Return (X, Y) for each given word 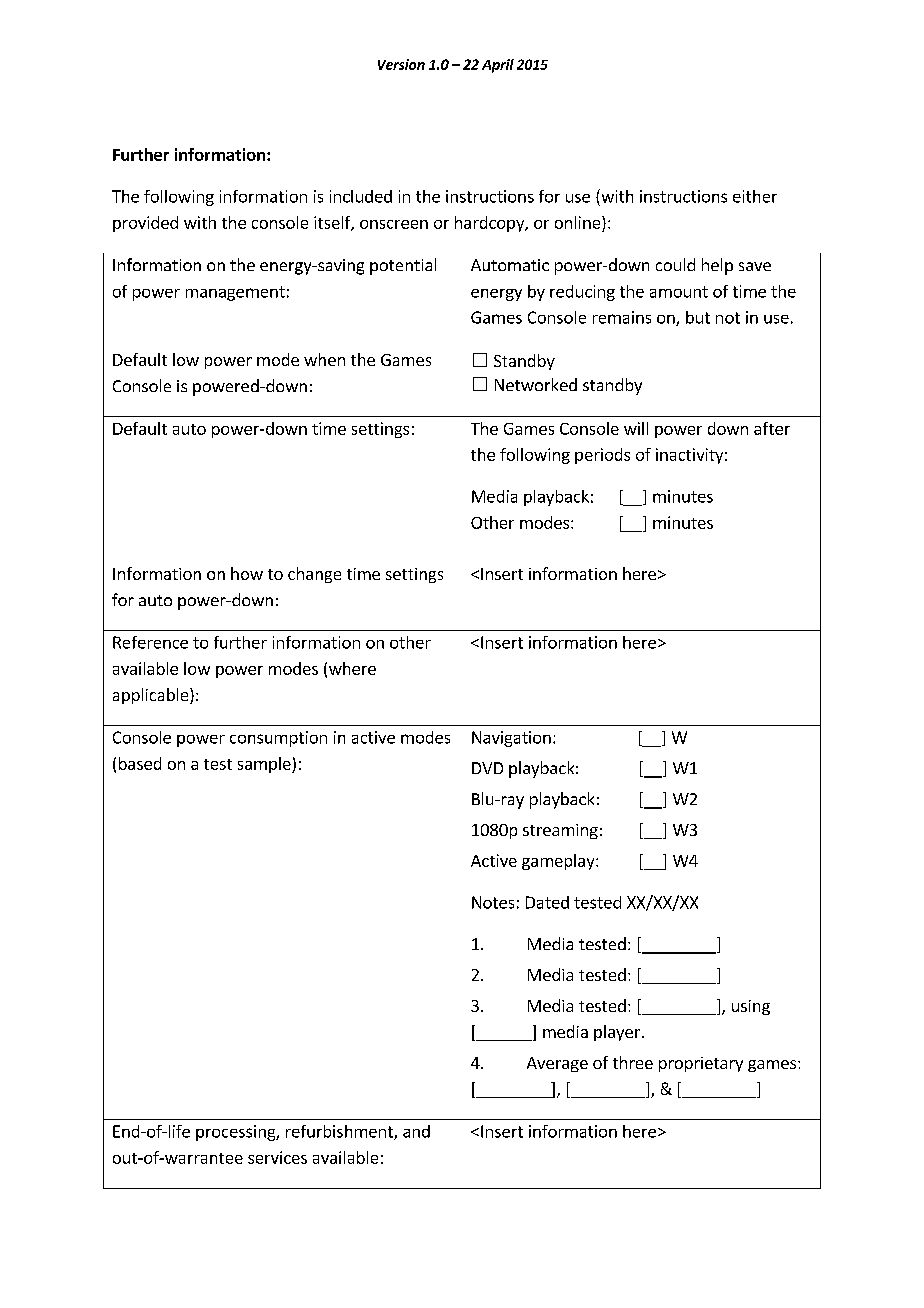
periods (602, 456)
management (235, 293)
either (755, 196)
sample (265, 765)
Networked (536, 384)
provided (145, 224)
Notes (493, 902)
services (277, 1157)
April (498, 66)
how (247, 573)
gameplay (559, 862)
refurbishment (340, 1132)
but (698, 317)
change (314, 575)
